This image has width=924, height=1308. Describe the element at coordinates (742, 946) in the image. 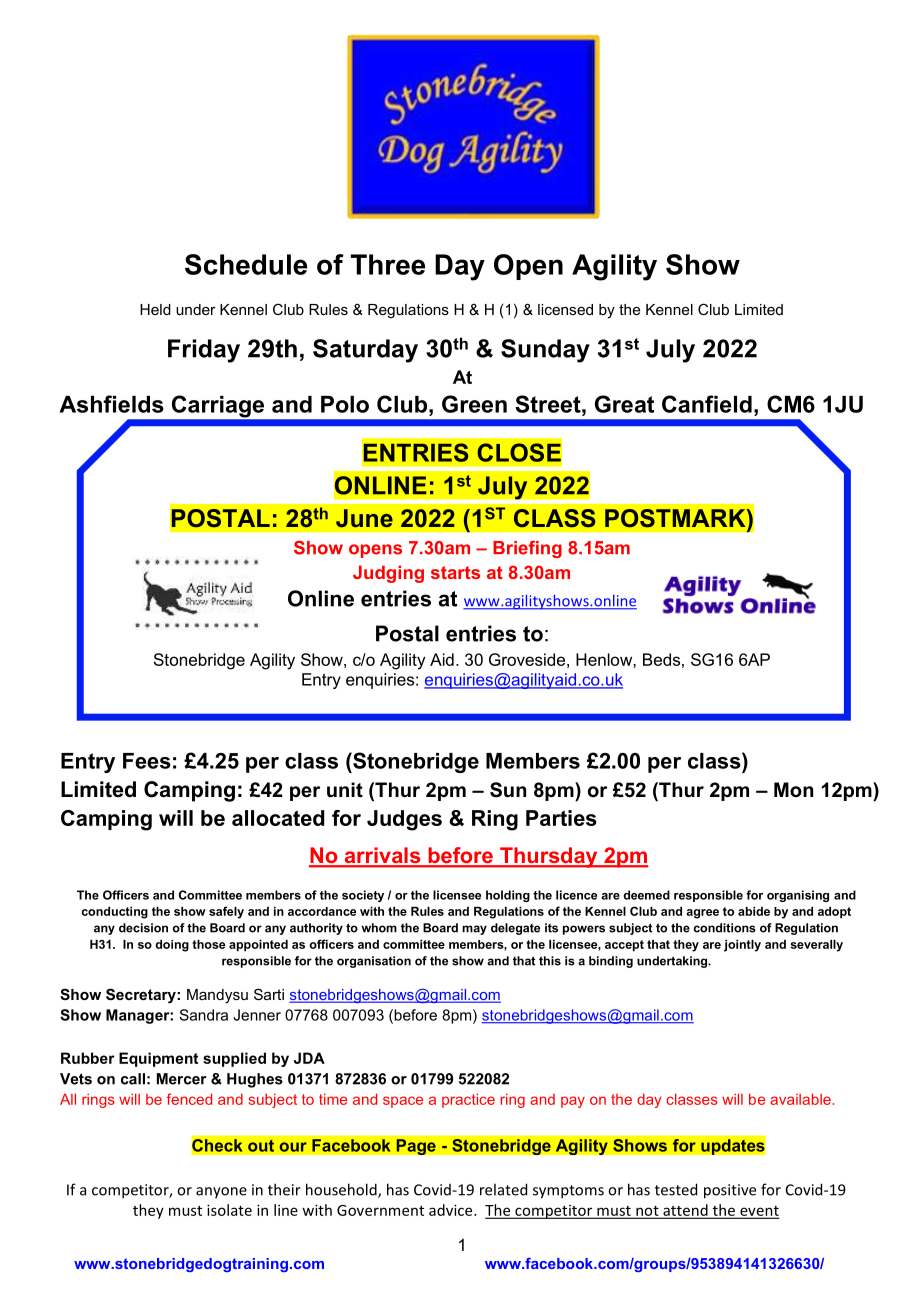

I see `jointly` at that location.
